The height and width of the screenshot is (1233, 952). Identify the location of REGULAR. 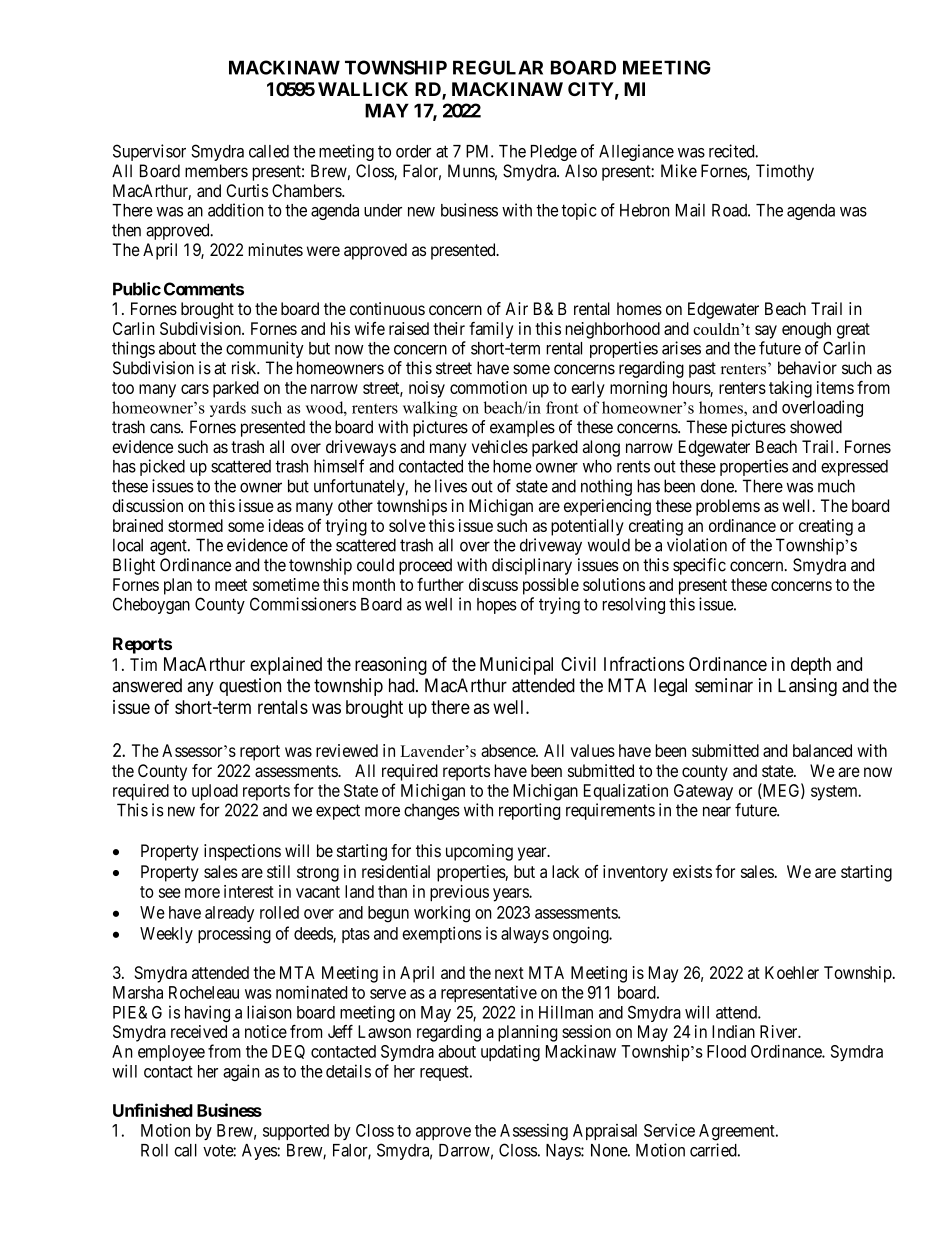
(498, 67).
